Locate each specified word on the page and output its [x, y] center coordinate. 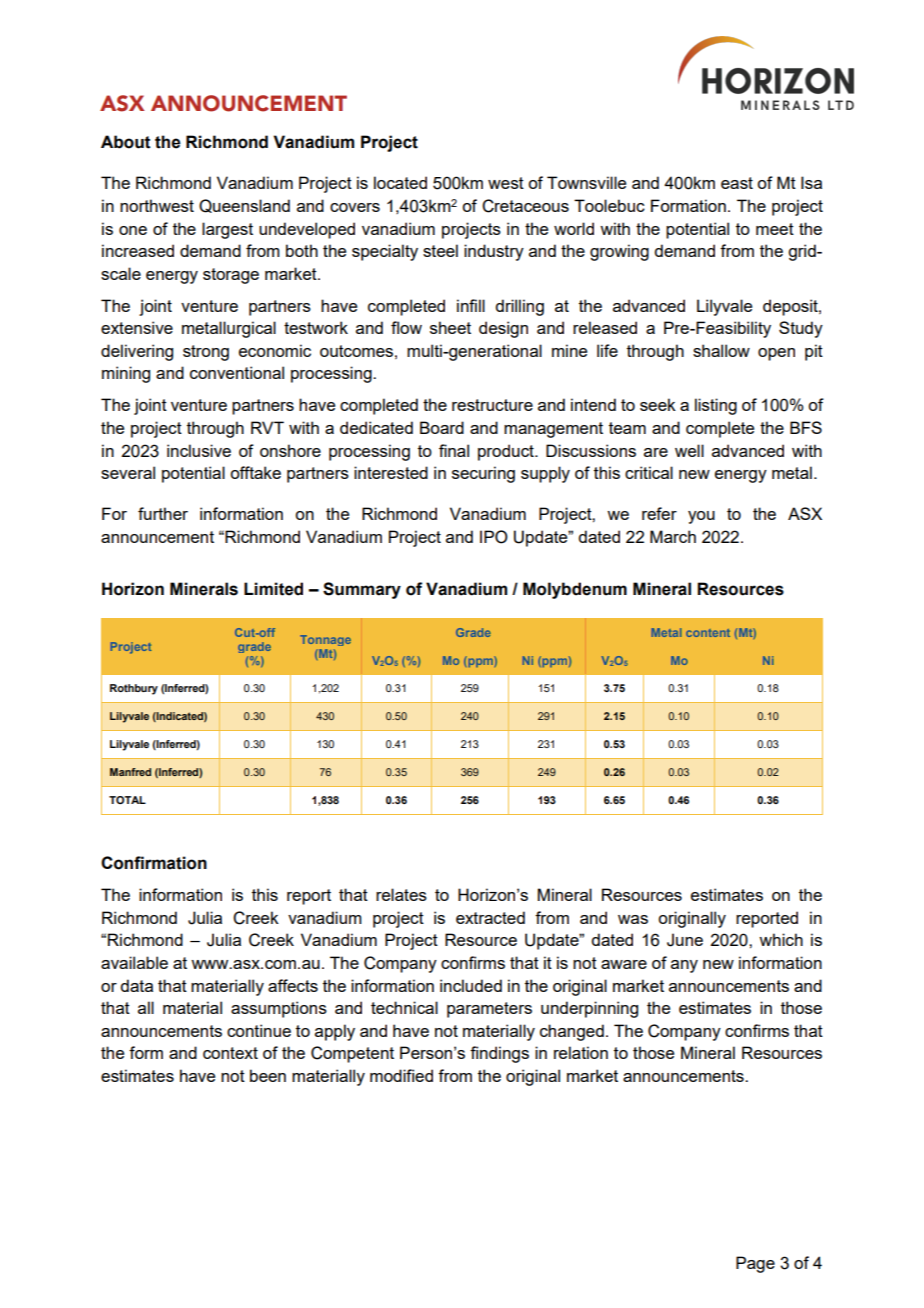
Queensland [244, 206]
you [701, 517]
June [685, 940]
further [163, 513]
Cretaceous [525, 206]
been [268, 1075]
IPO [494, 537]
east [737, 183]
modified [401, 1075]
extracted [490, 917]
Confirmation [154, 863]
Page [755, 1264]
